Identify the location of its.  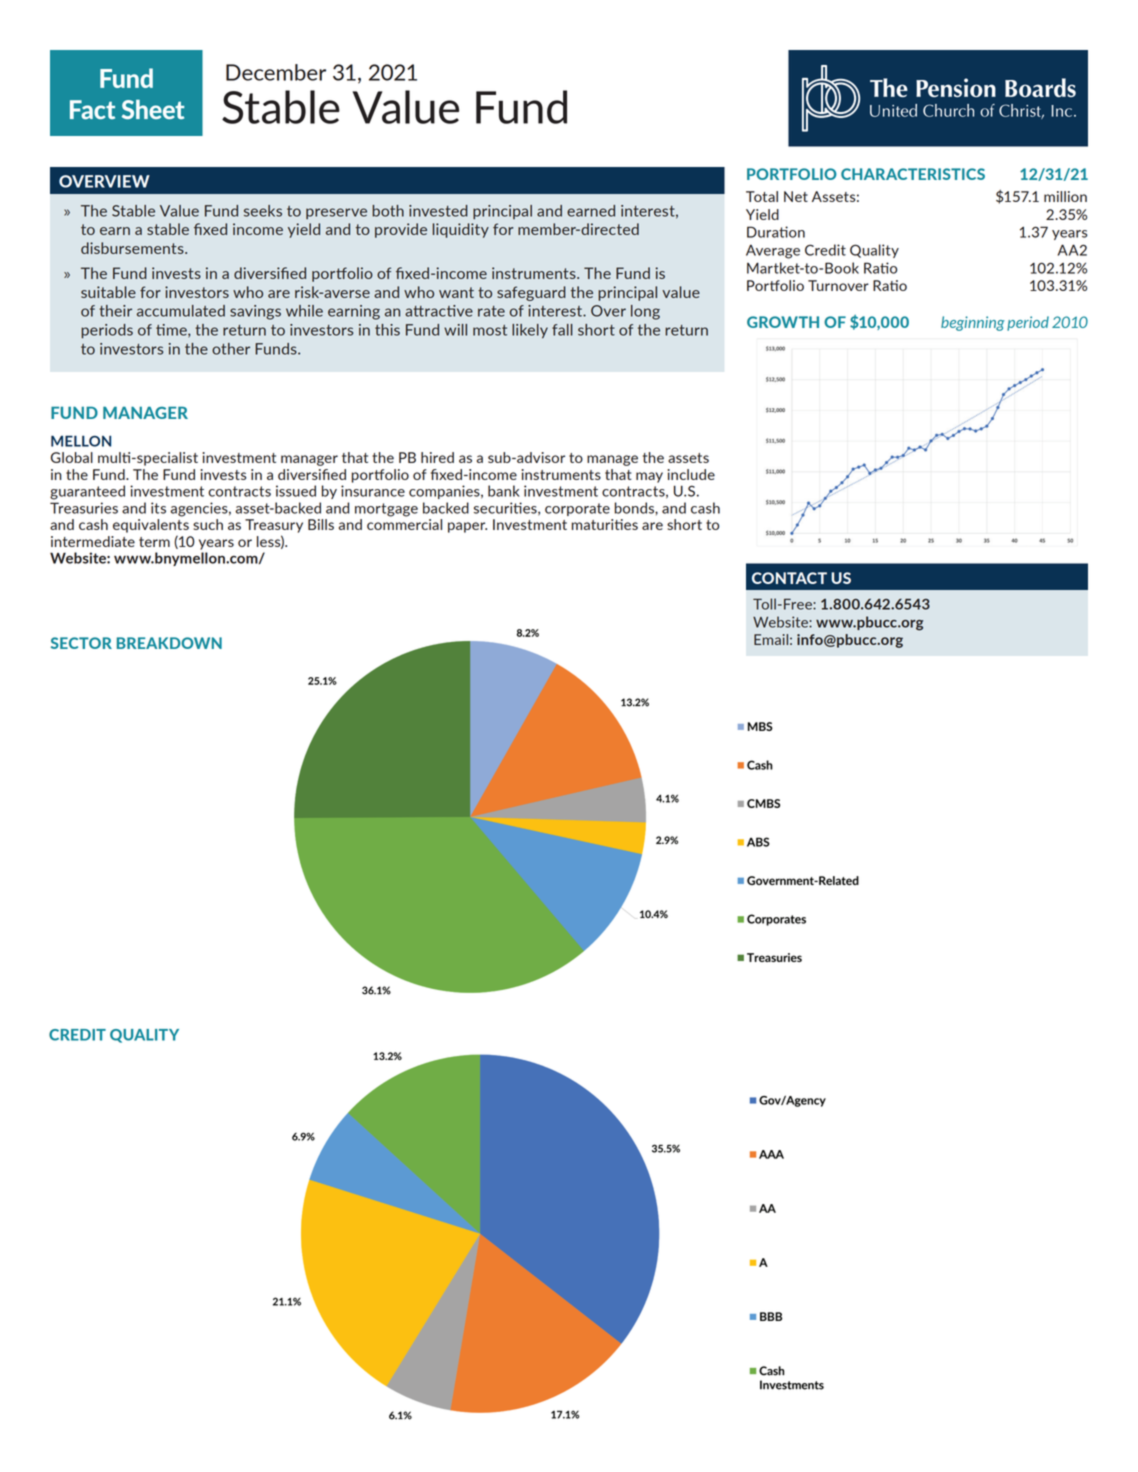
(158, 508).
